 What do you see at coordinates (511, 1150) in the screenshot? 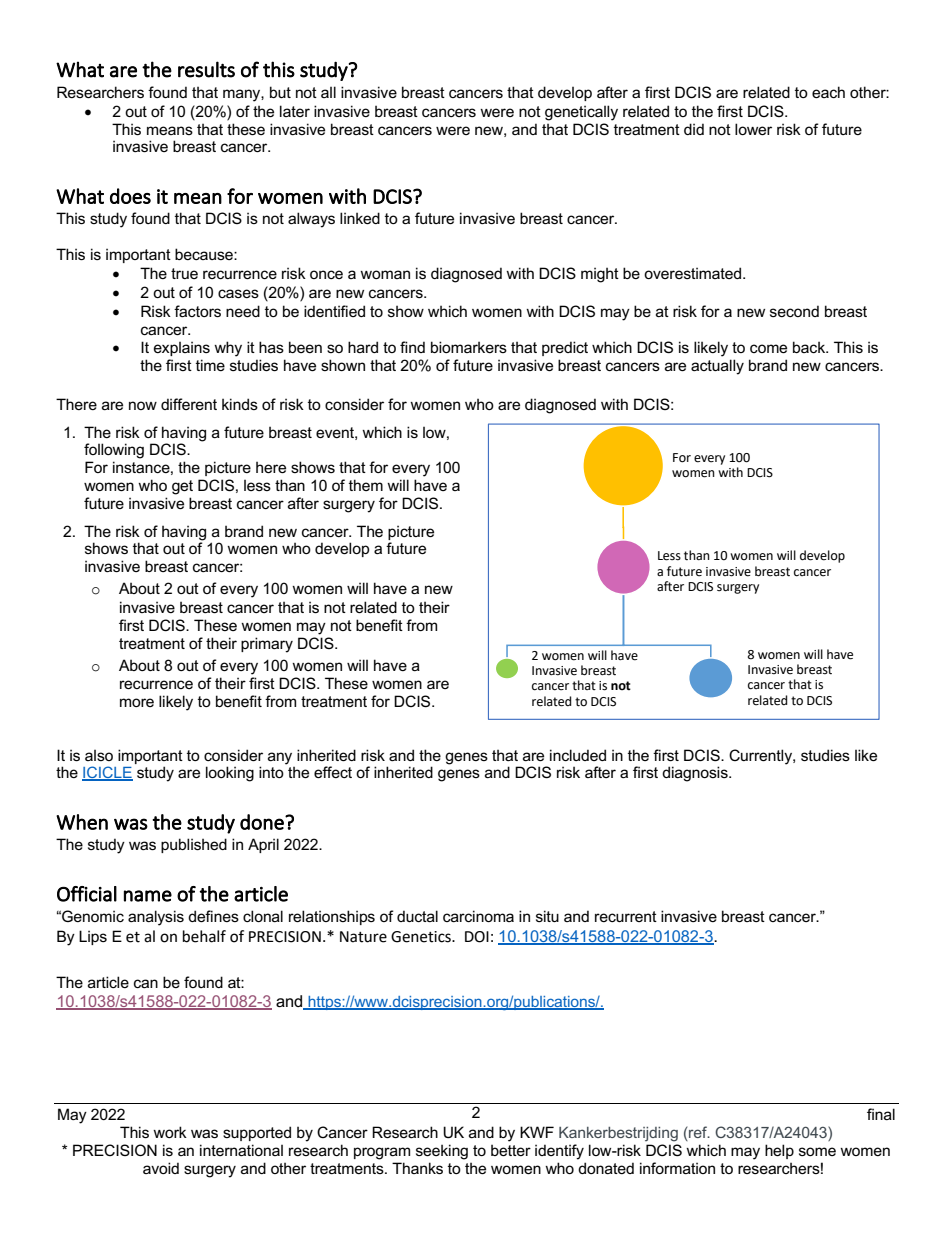
I see `better` at bounding box center [511, 1150].
